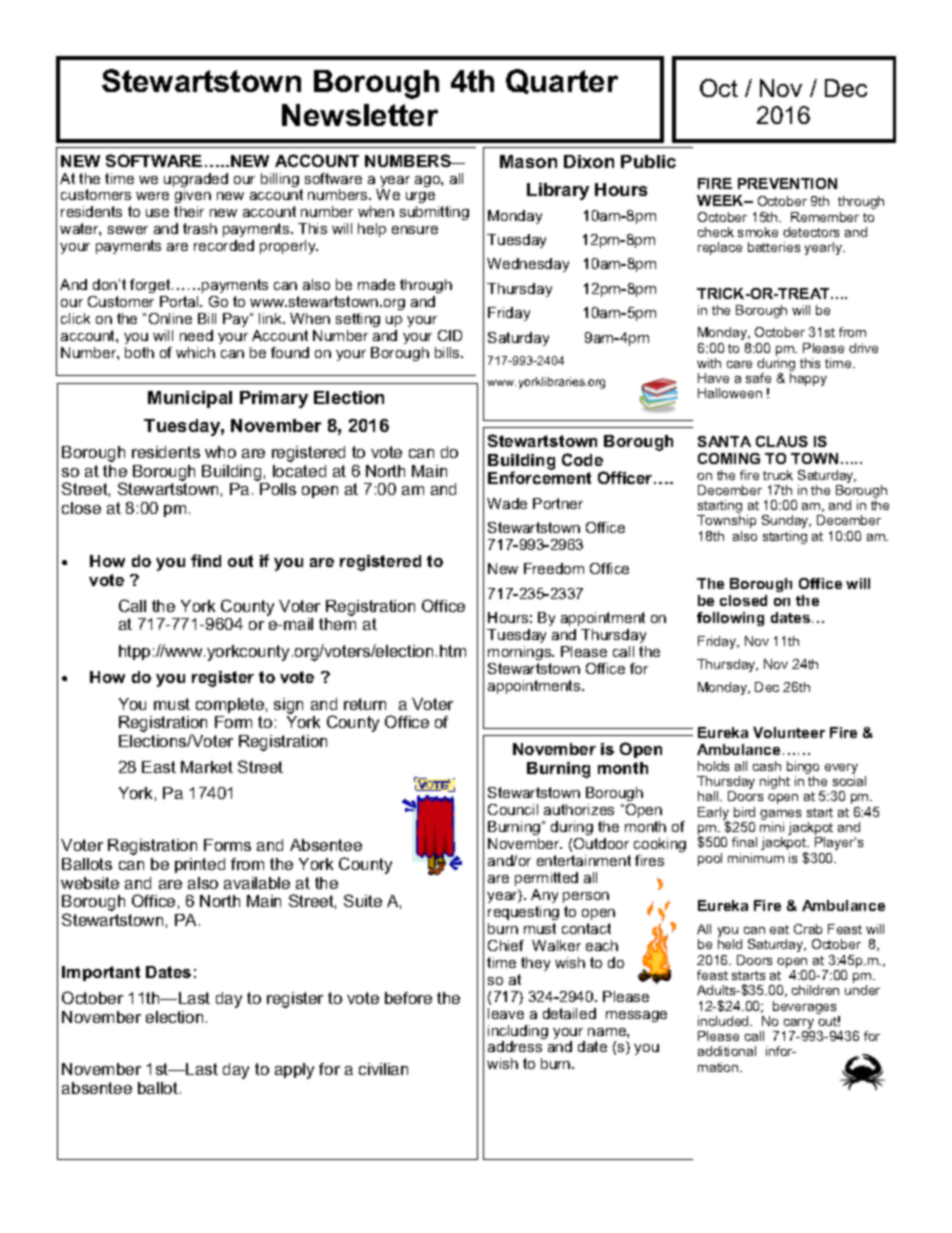 The image size is (952, 1233). I want to click on address, so click(515, 1046).
